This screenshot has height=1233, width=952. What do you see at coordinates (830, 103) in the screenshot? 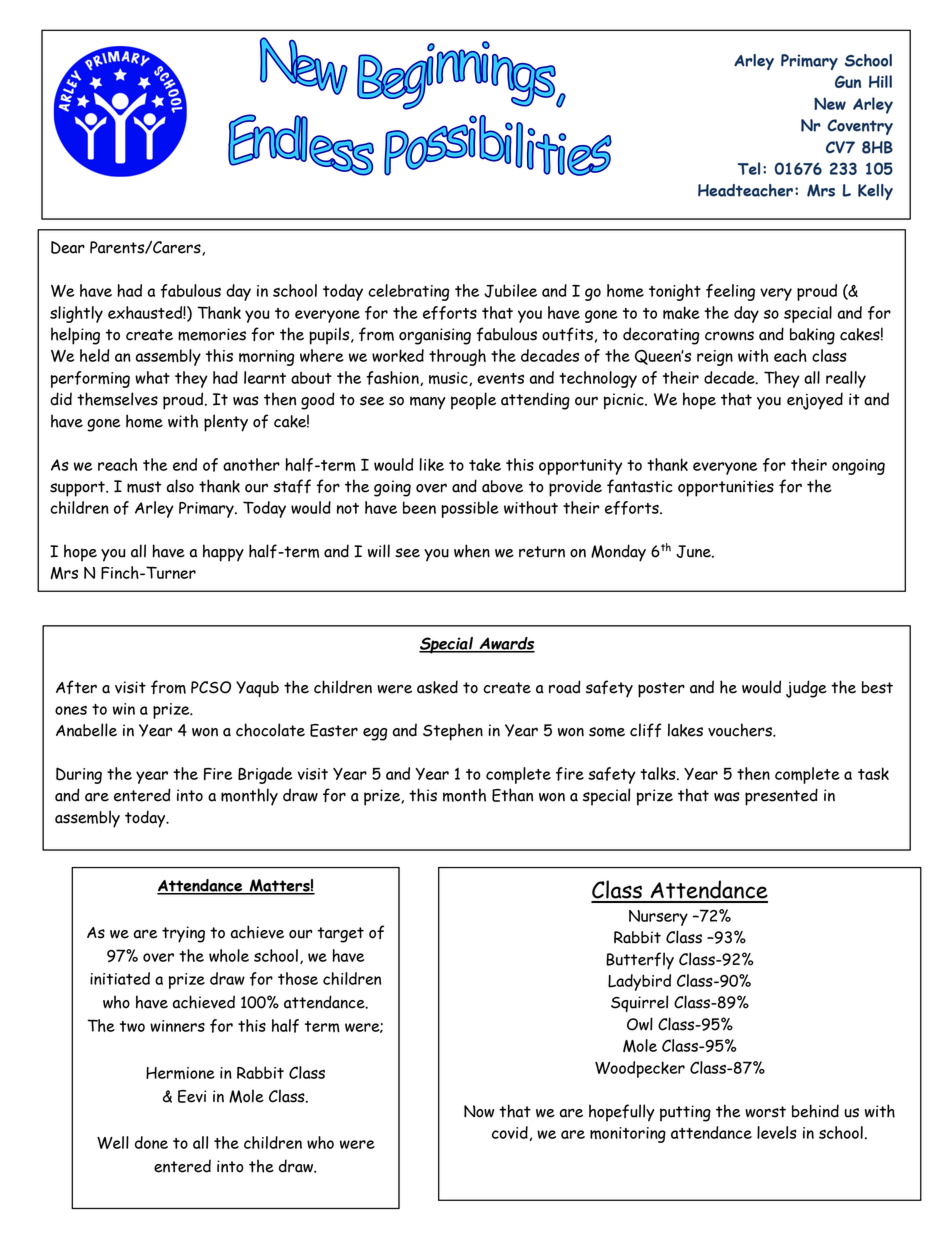
I see `New` at bounding box center [830, 103].
